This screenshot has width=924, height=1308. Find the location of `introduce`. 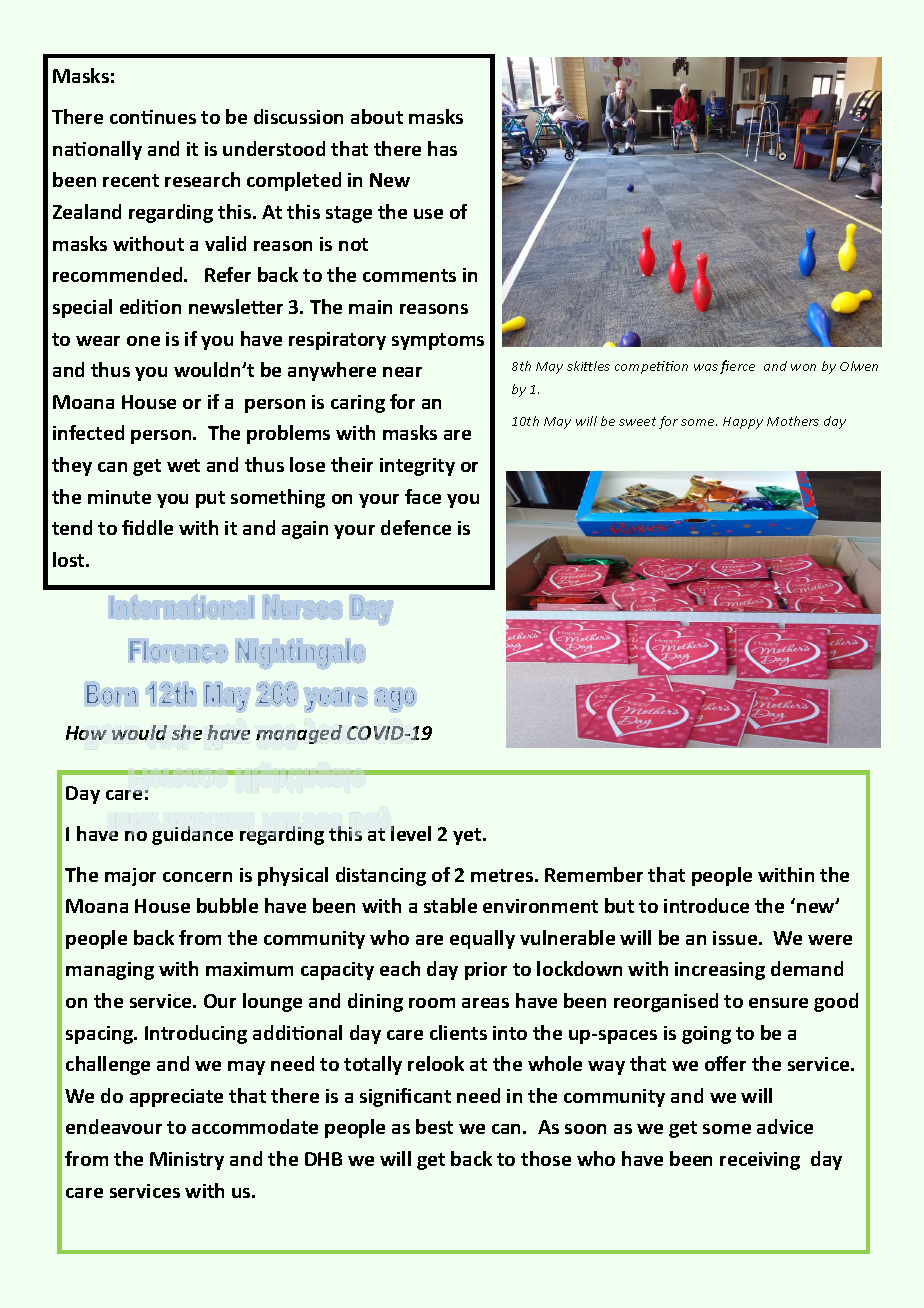

introduce is located at coordinates (706, 905).
